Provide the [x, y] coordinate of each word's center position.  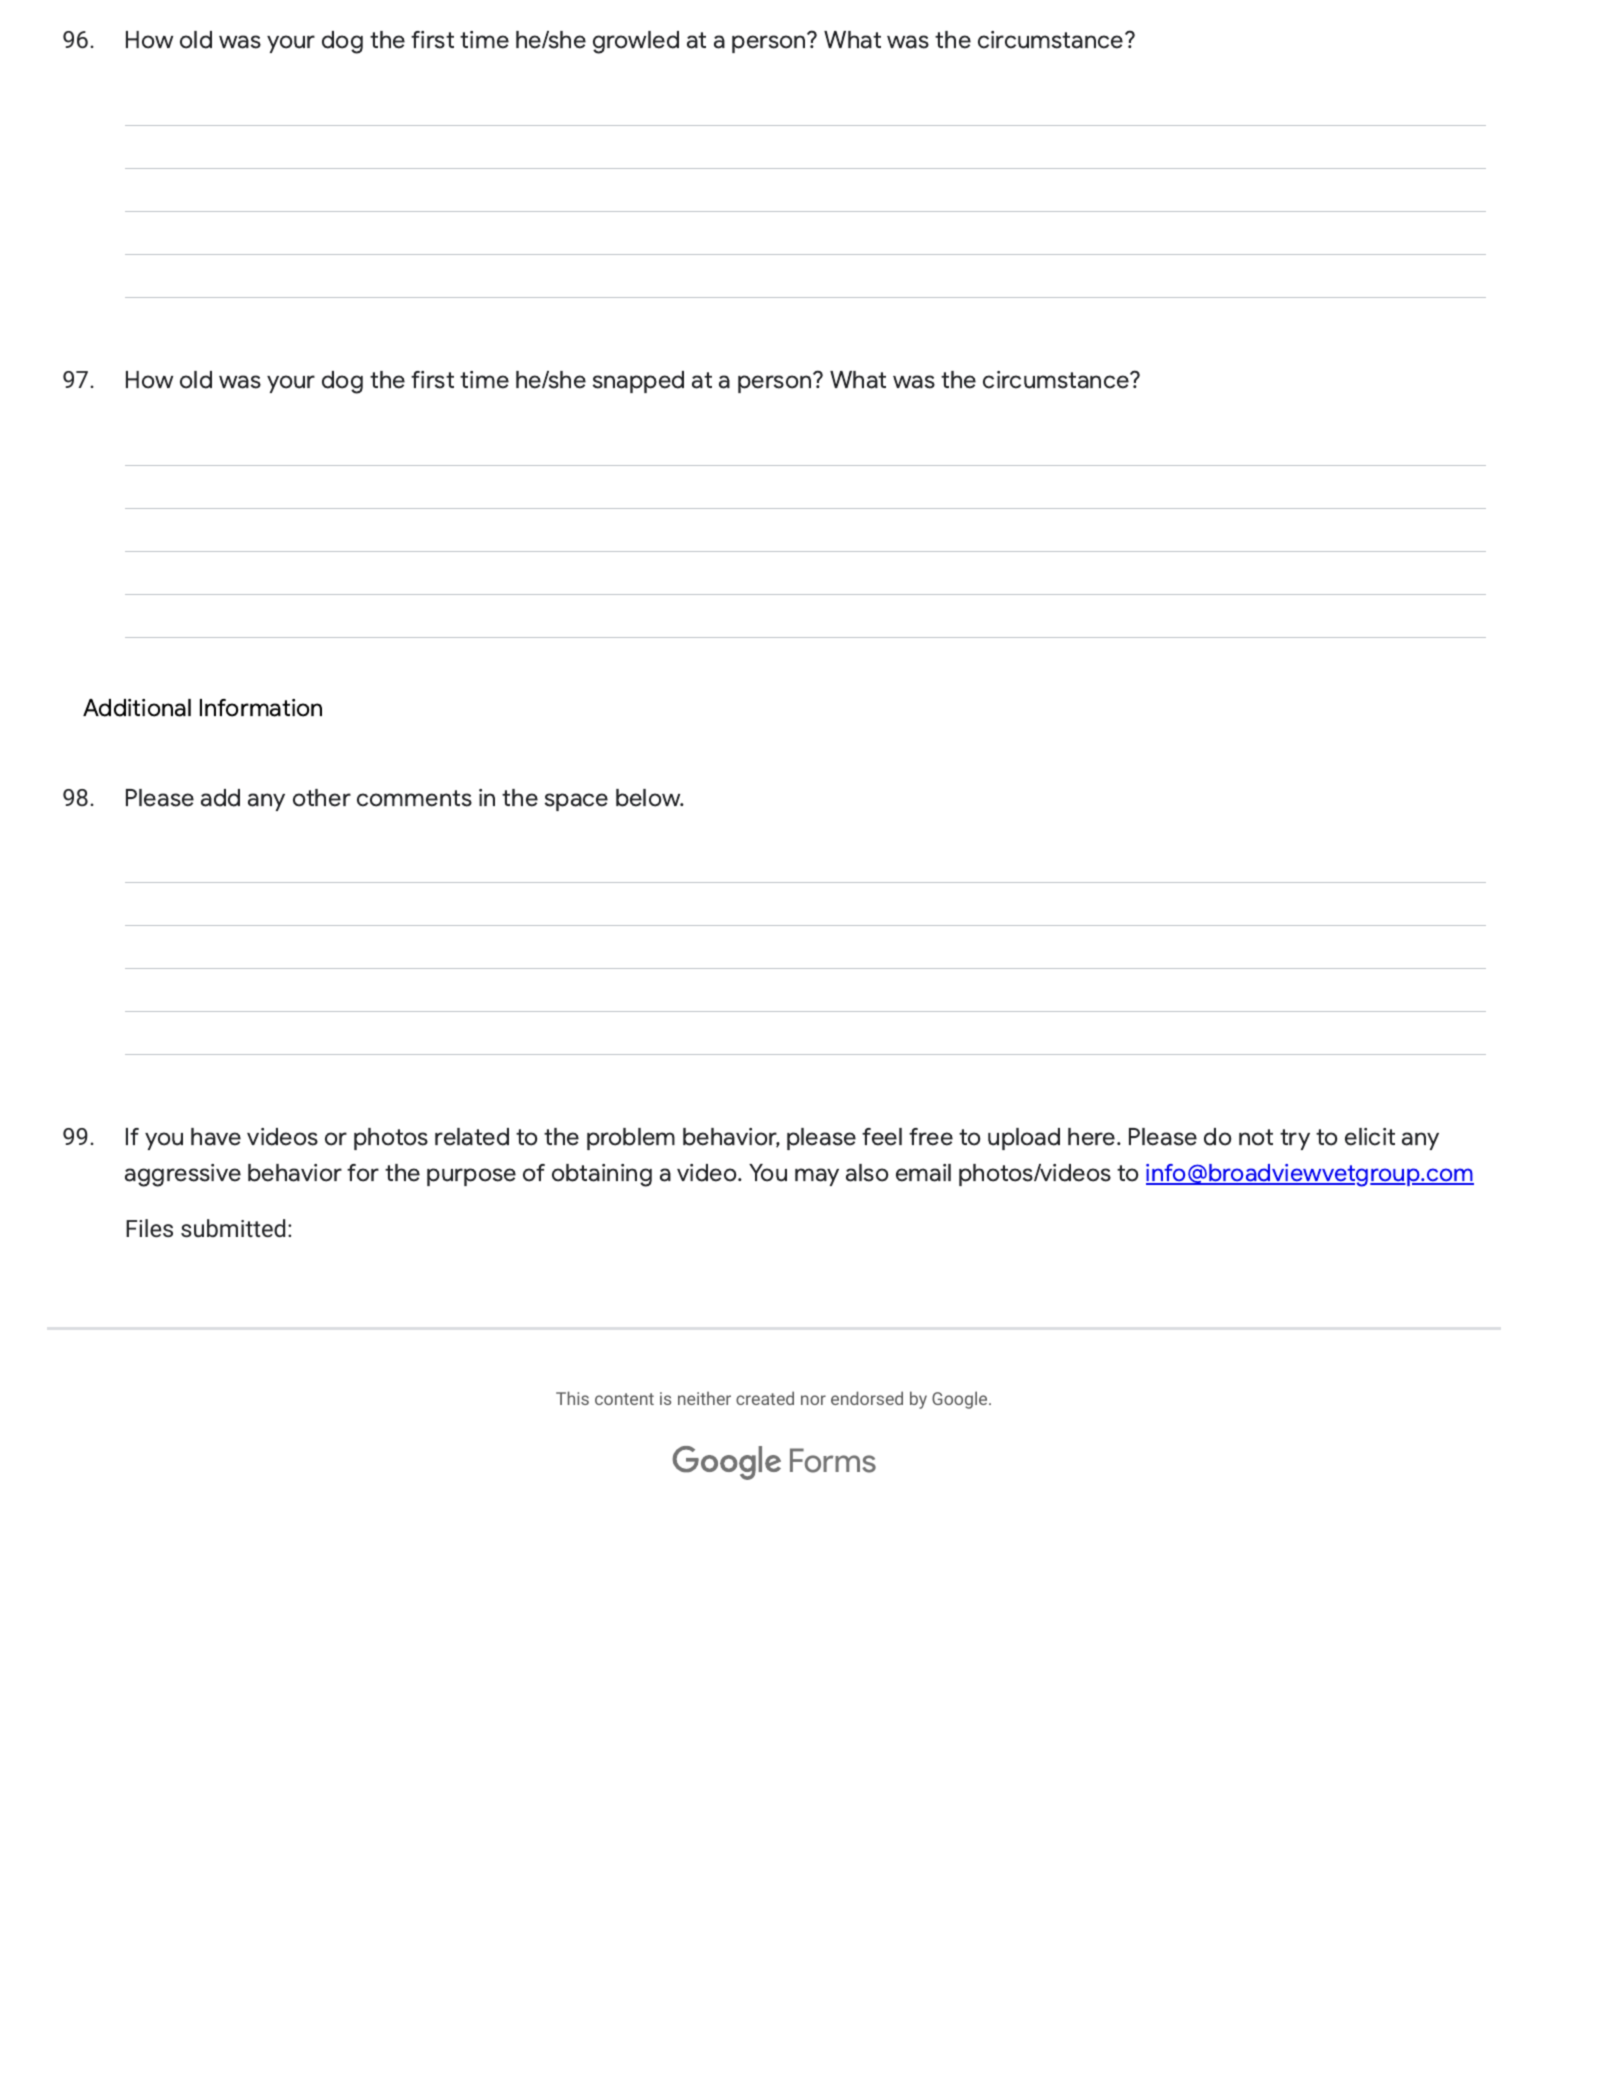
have [216, 1137]
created [765, 1398]
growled [636, 42]
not [1256, 1137]
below [649, 798]
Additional [137, 708]
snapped [638, 382]
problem [631, 1139]
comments [414, 798]
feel [882, 1137]
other [322, 798]
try [1295, 1139]
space [576, 802]
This [572, 1398]
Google [961, 1400]
